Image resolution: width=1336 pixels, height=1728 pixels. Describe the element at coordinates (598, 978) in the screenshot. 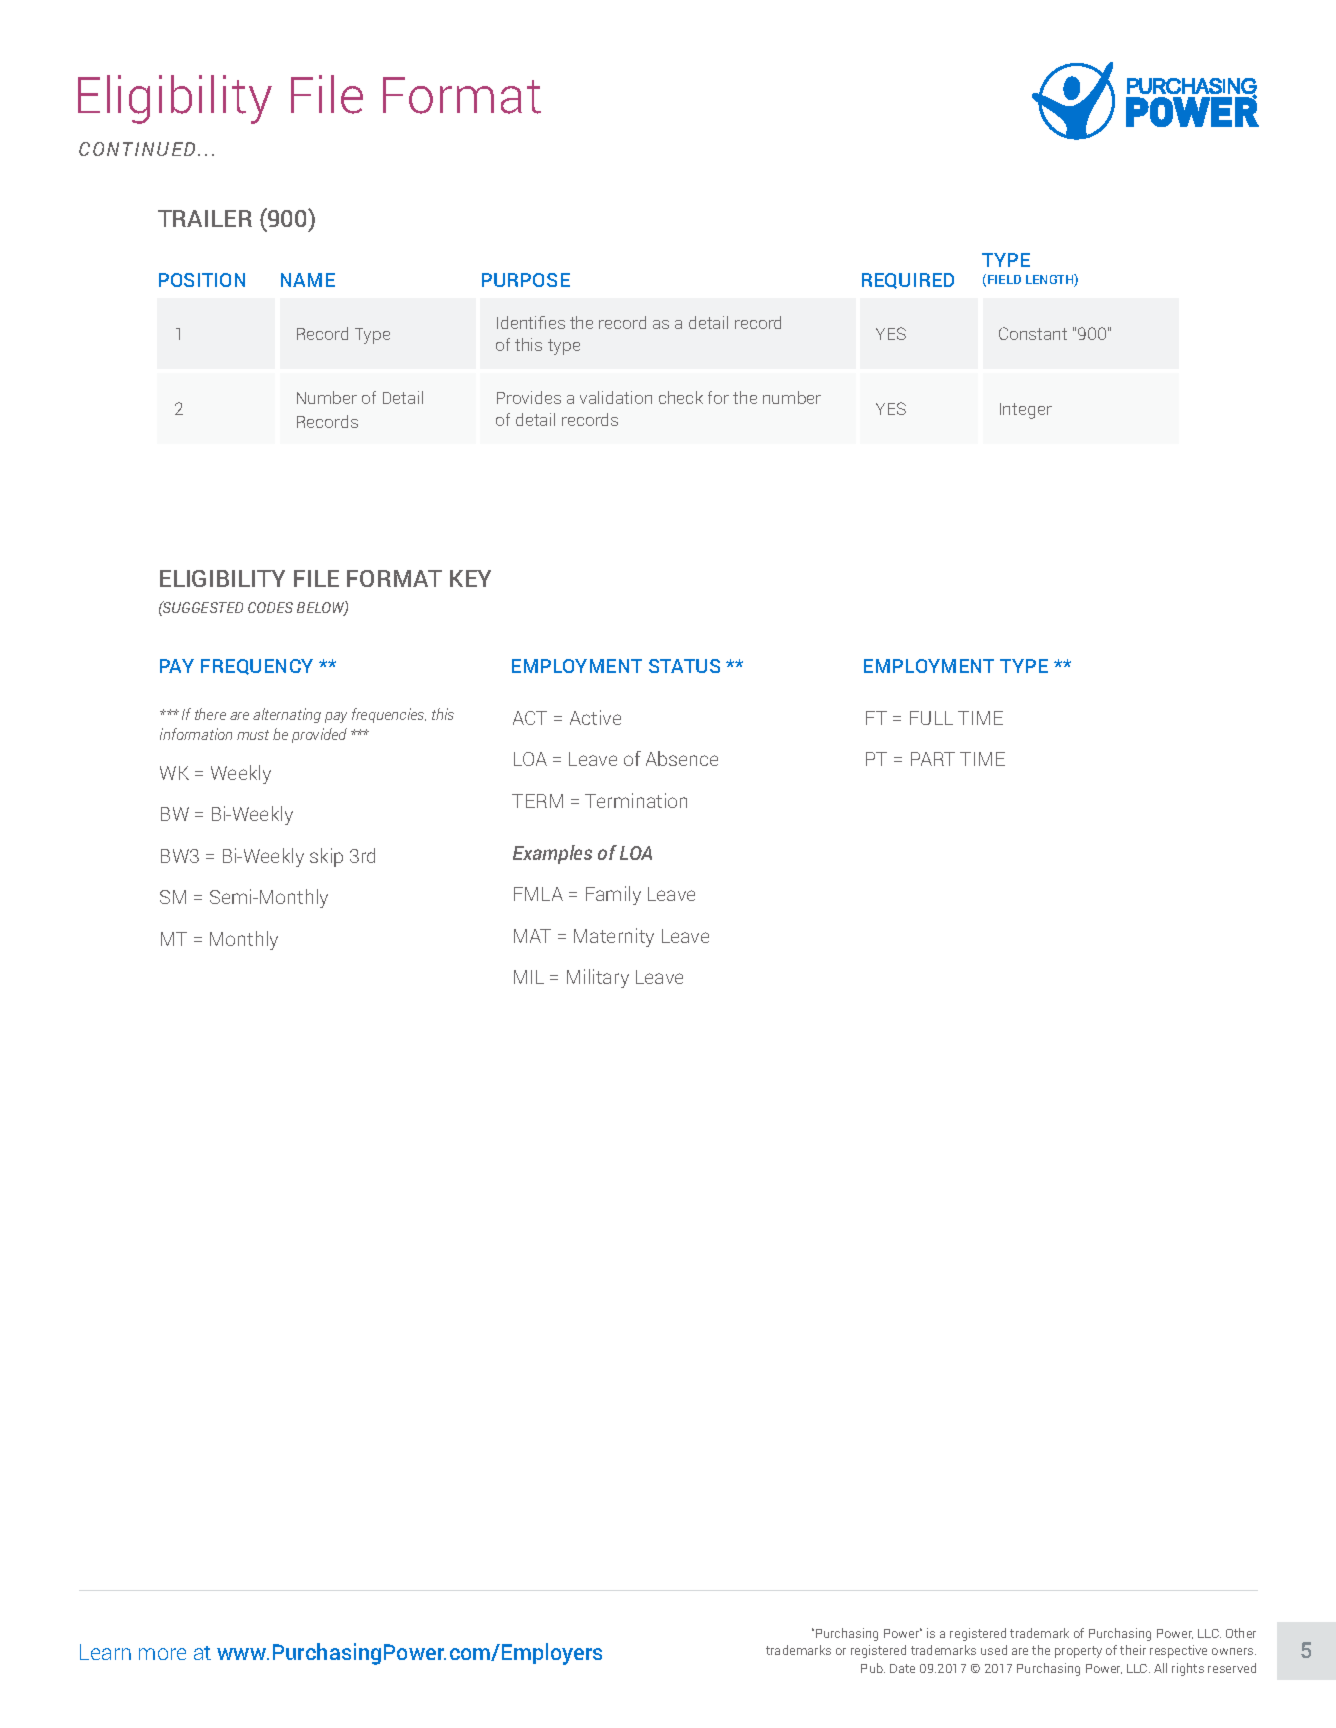

I see `Military` at that location.
